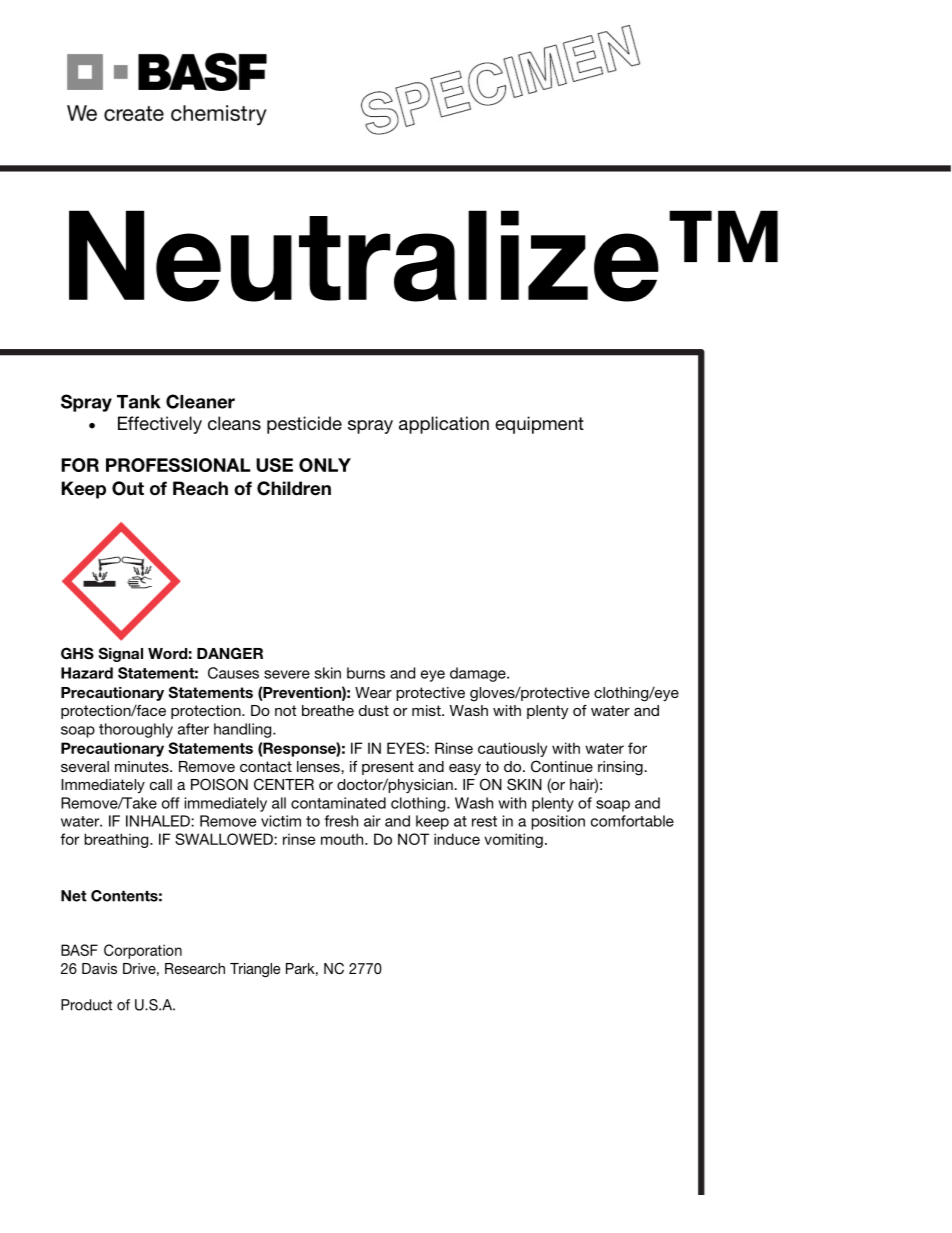 This screenshot has height=1233, width=952. I want to click on Tank, so click(139, 402).
